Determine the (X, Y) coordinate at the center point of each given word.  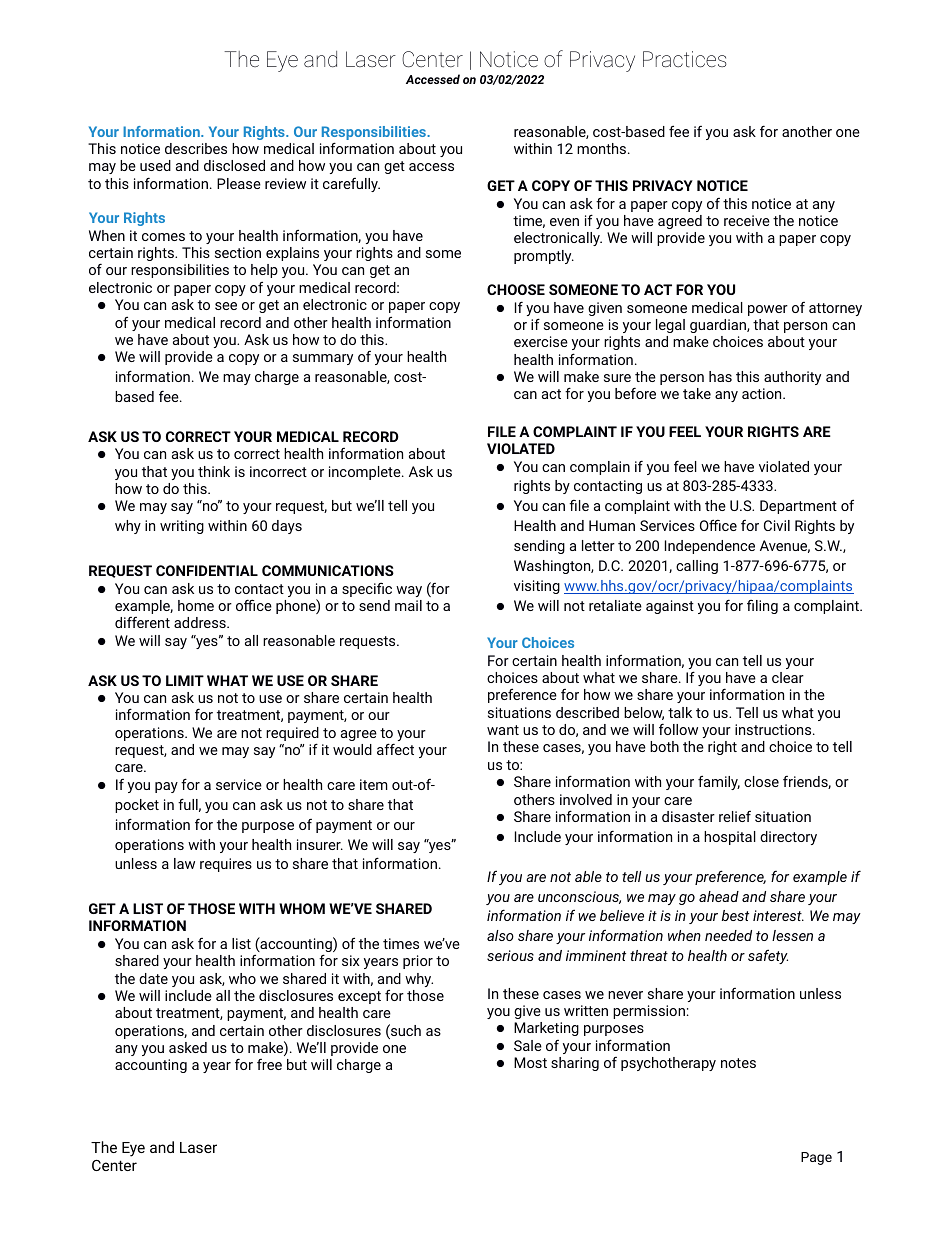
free (269, 1064)
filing (762, 606)
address (201, 622)
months (603, 148)
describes (196, 148)
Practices (685, 59)
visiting (537, 587)
